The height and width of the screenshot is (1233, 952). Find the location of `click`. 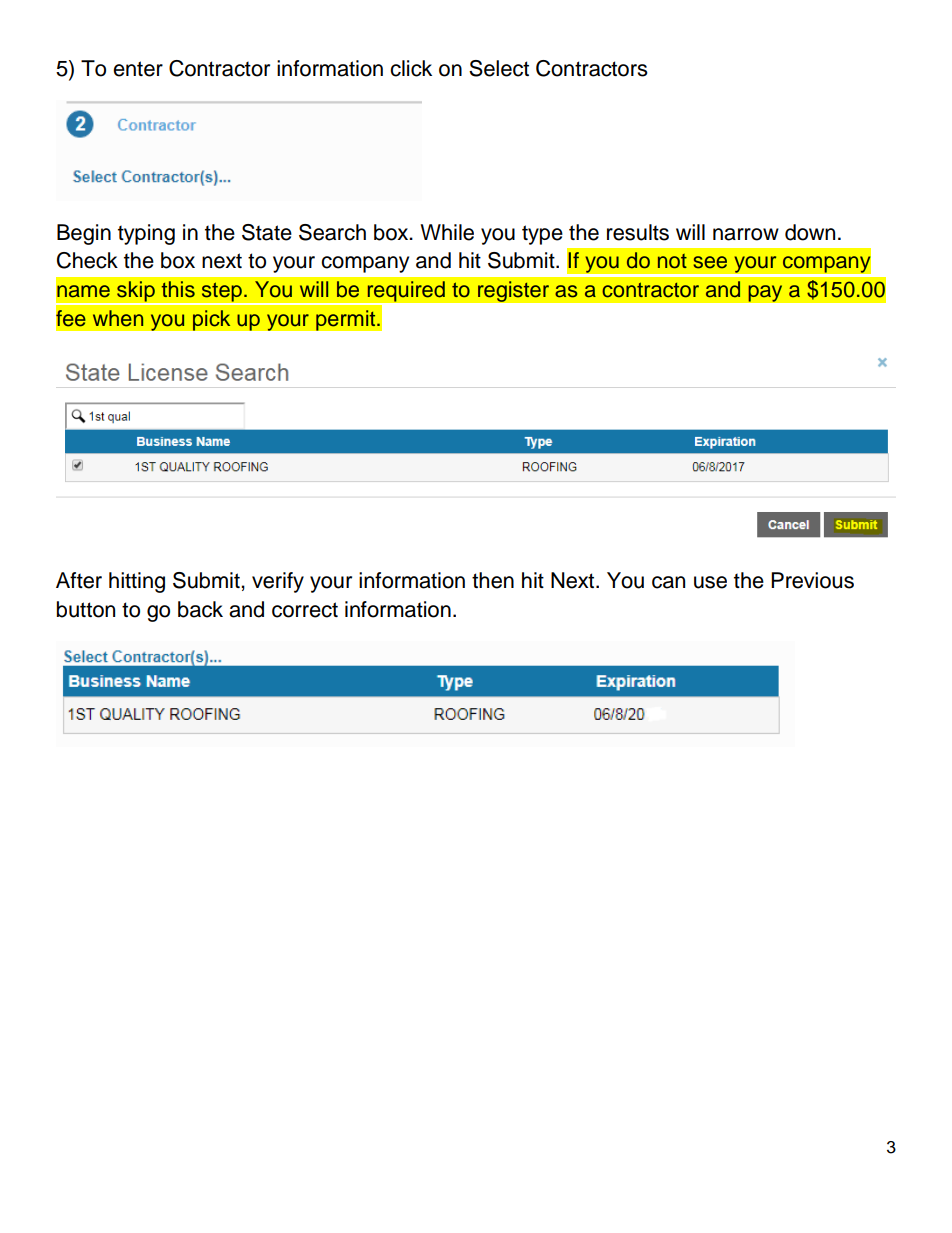

click is located at coordinates (411, 68).
